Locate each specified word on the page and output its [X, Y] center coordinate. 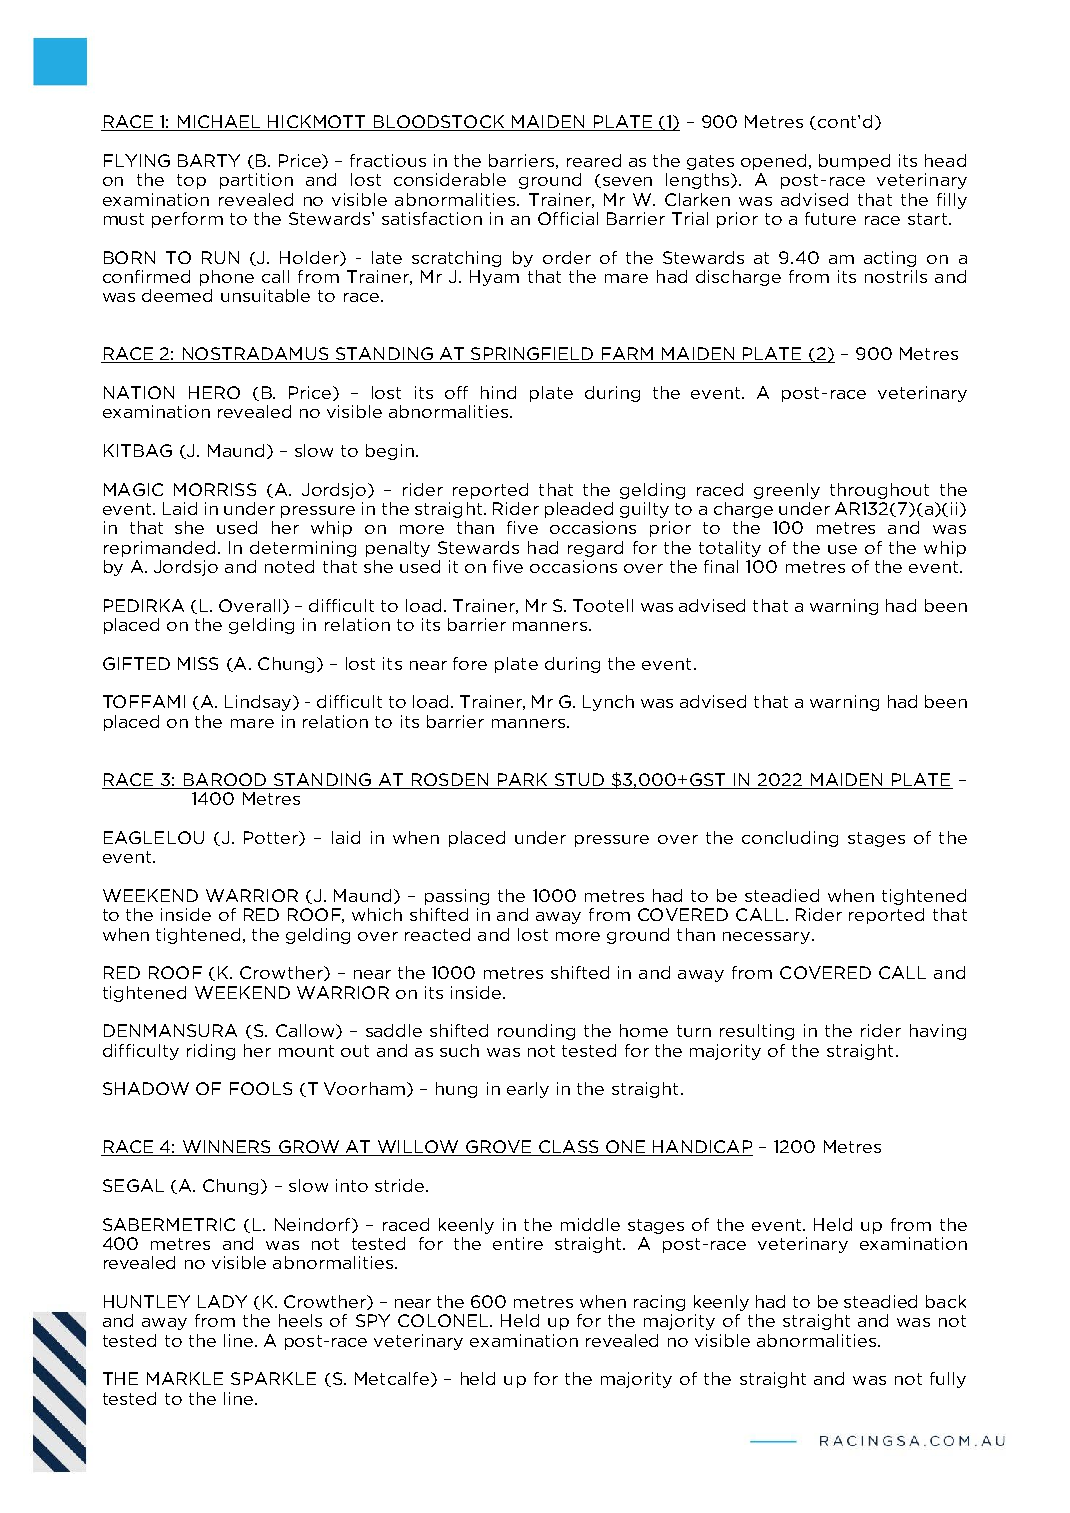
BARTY [209, 160]
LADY [222, 1301]
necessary [768, 938]
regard [595, 549]
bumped [854, 162]
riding [211, 1052]
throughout [879, 491]
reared [594, 160]
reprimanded [159, 549]
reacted [437, 934]
